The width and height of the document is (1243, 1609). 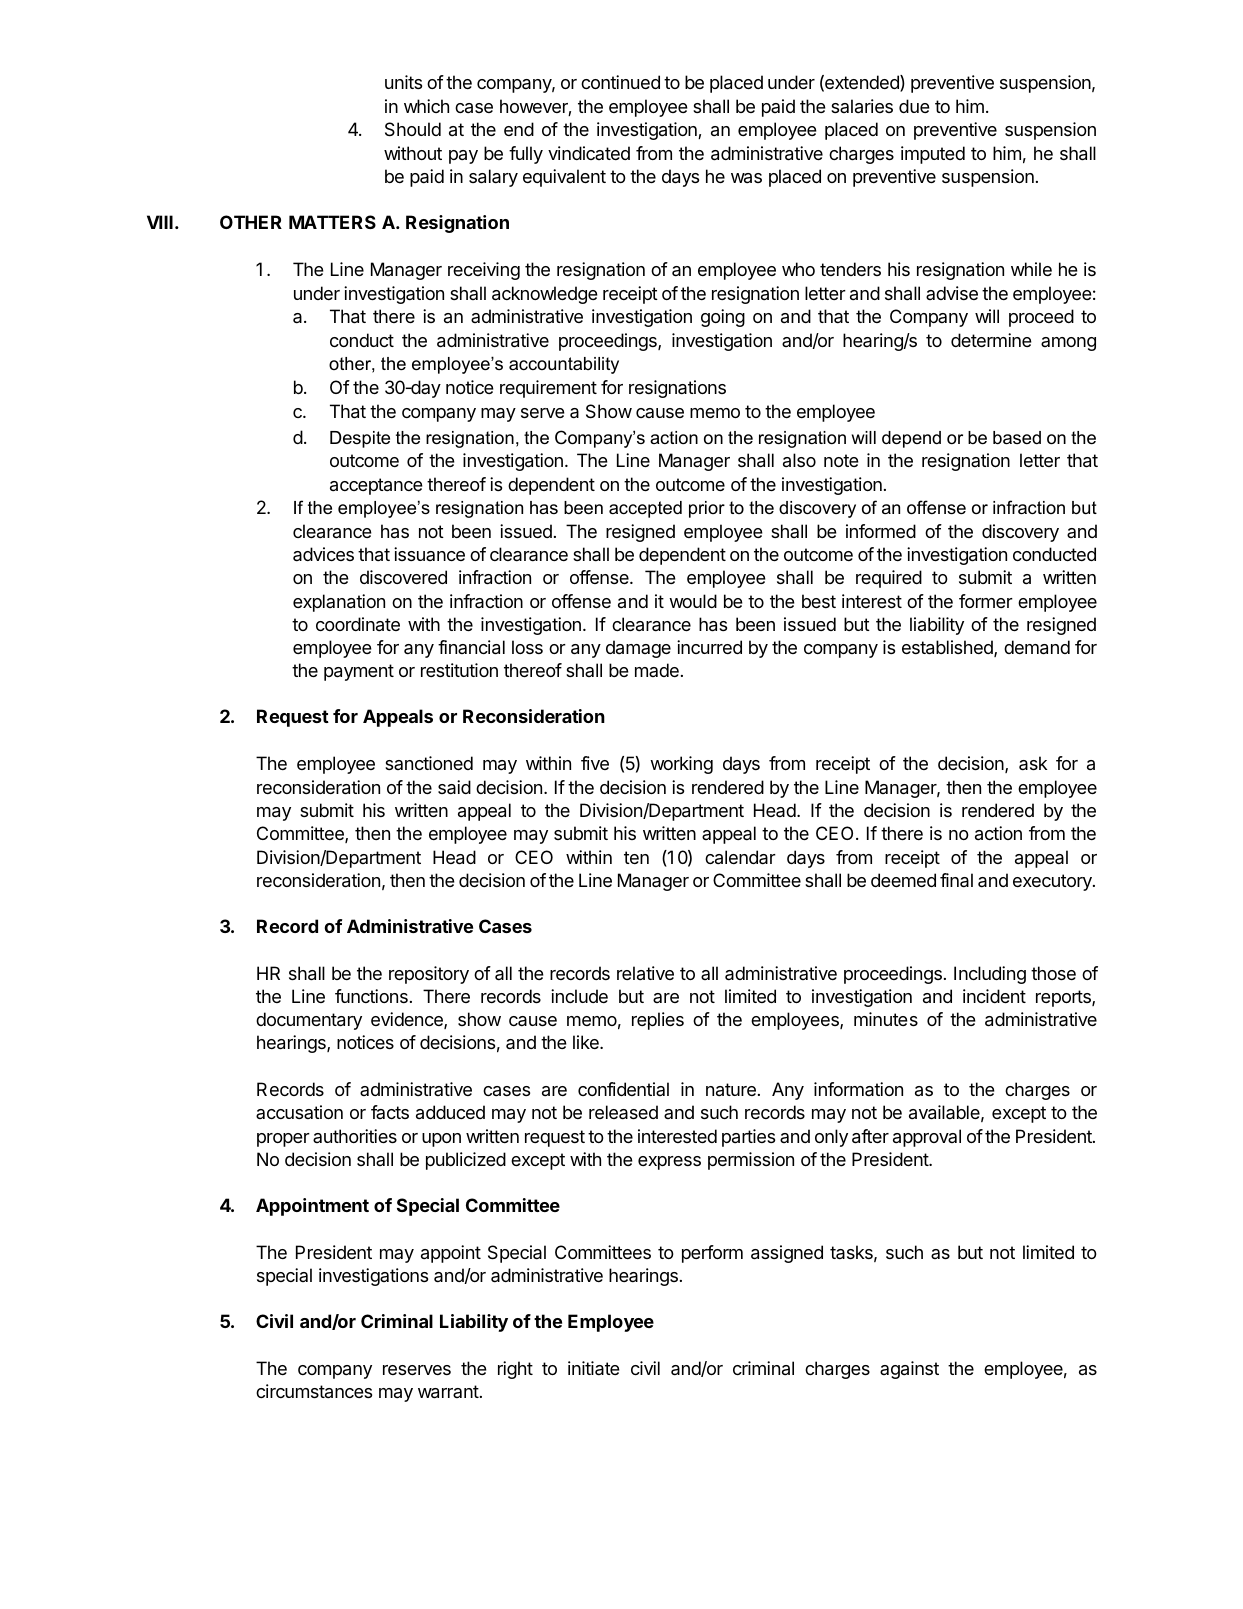 I want to click on initiate, so click(x=594, y=1368).
